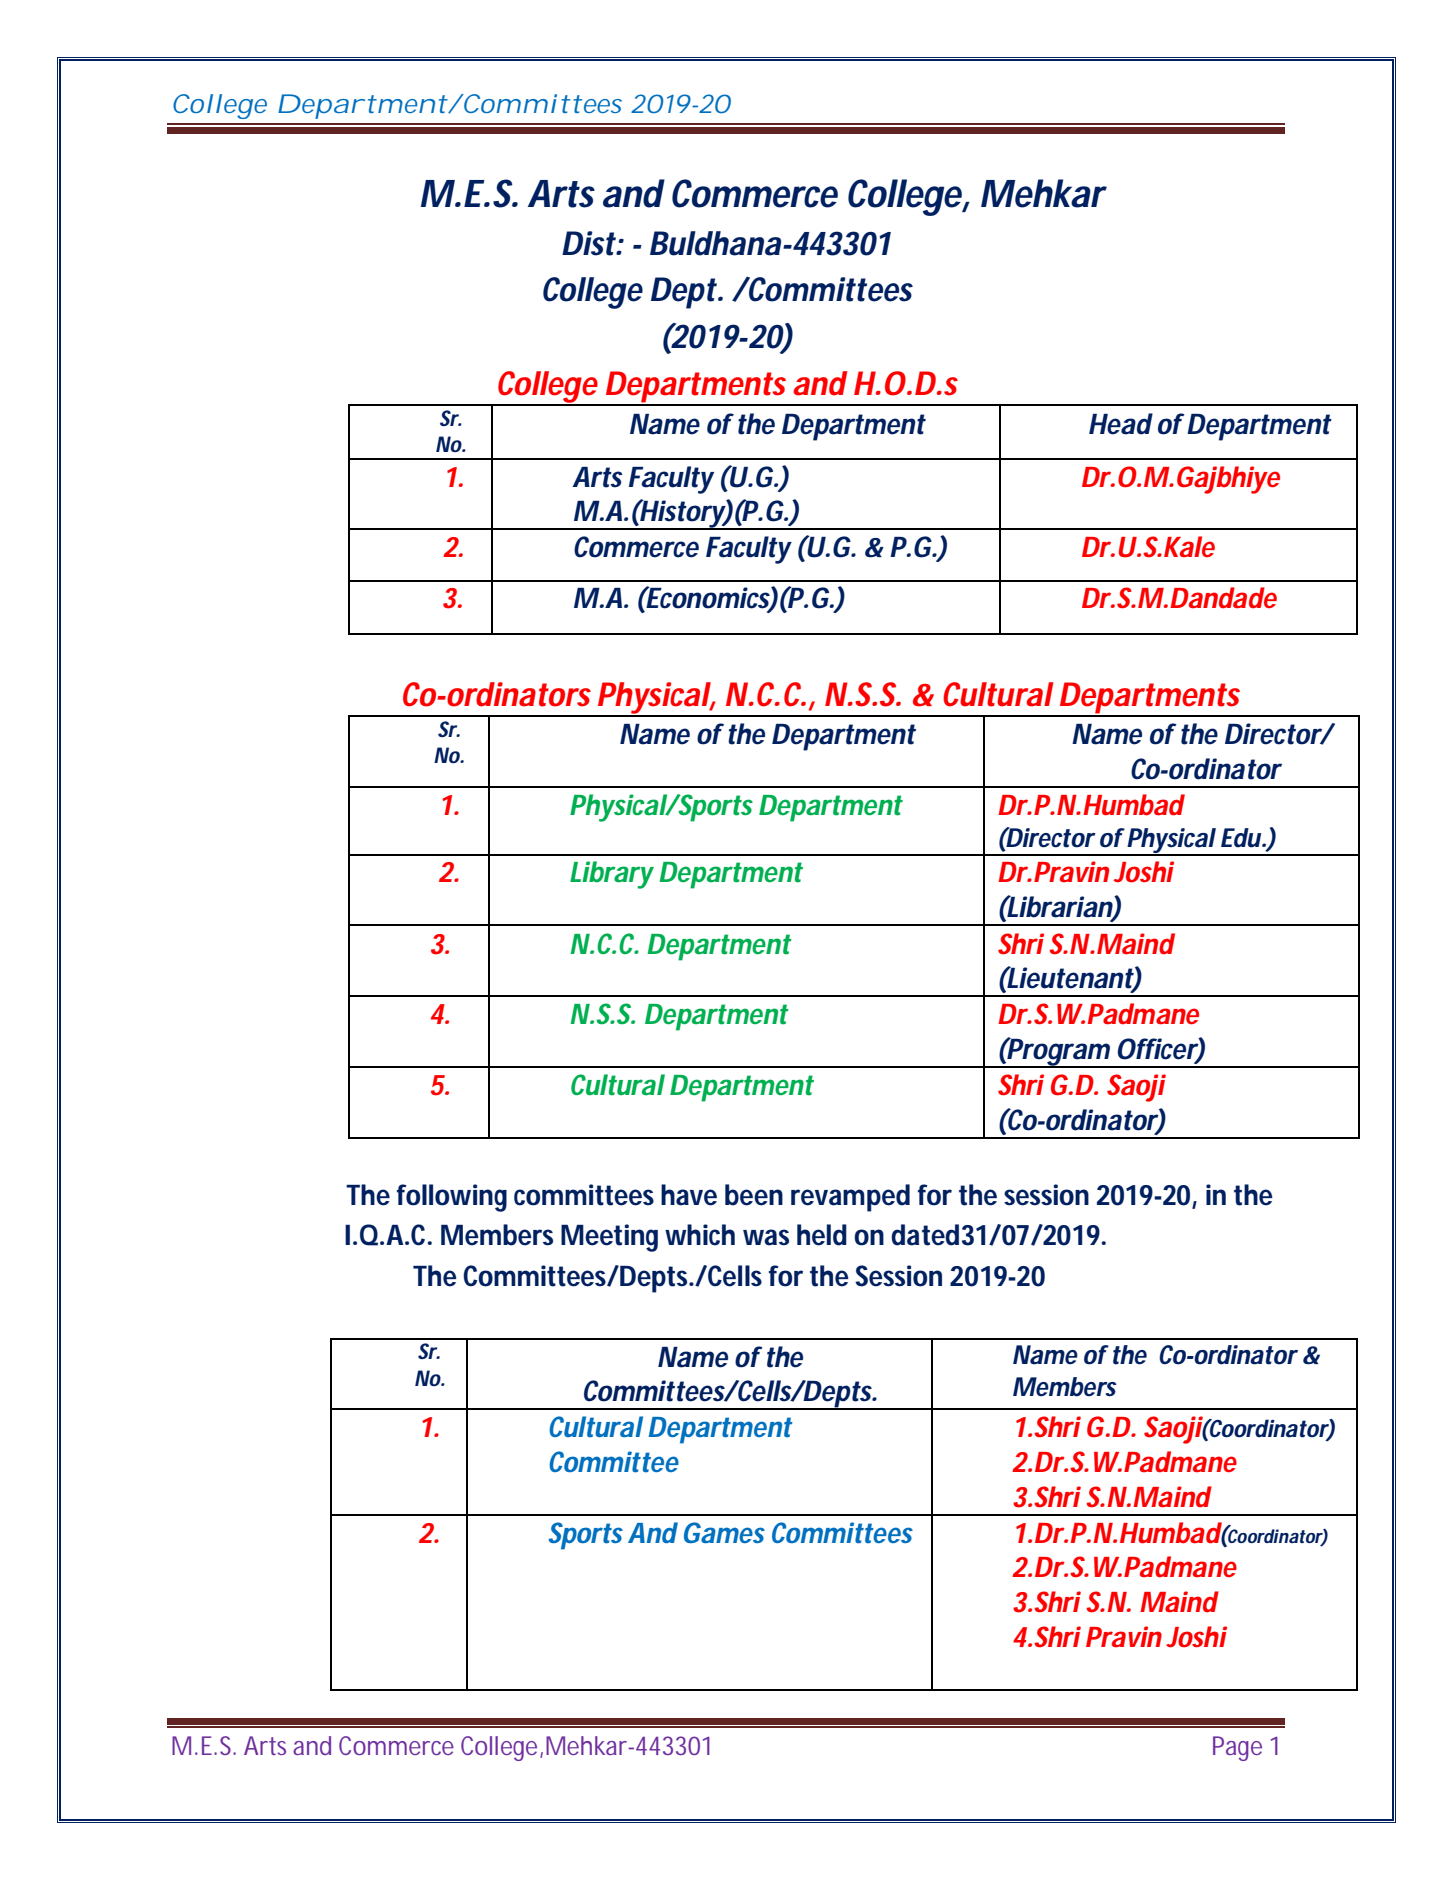  What do you see at coordinates (689, 1195) in the screenshot?
I see `have` at bounding box center [689, 1195].
